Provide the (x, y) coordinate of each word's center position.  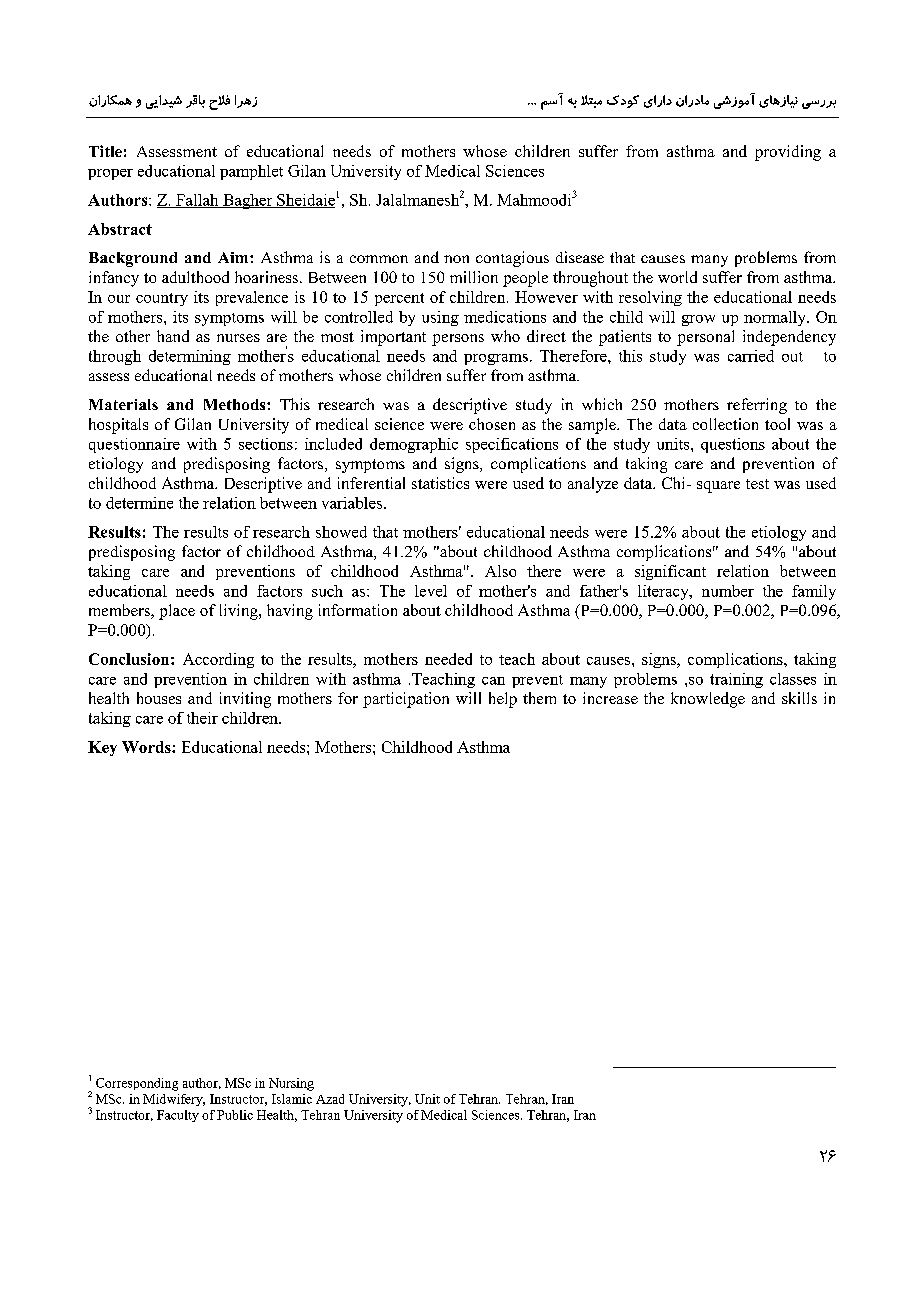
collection (725, 424)
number (728, 591)
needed (448, 659)
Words (147, 747)
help (503, 700)
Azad (330, 1099)
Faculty (178, 1116)
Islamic (292, 1099)
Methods (236, 404)
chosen (492, 424)
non (456, 259)
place (177, 612)
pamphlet (251, 172)
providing (788, 153)
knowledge (708, 700)
